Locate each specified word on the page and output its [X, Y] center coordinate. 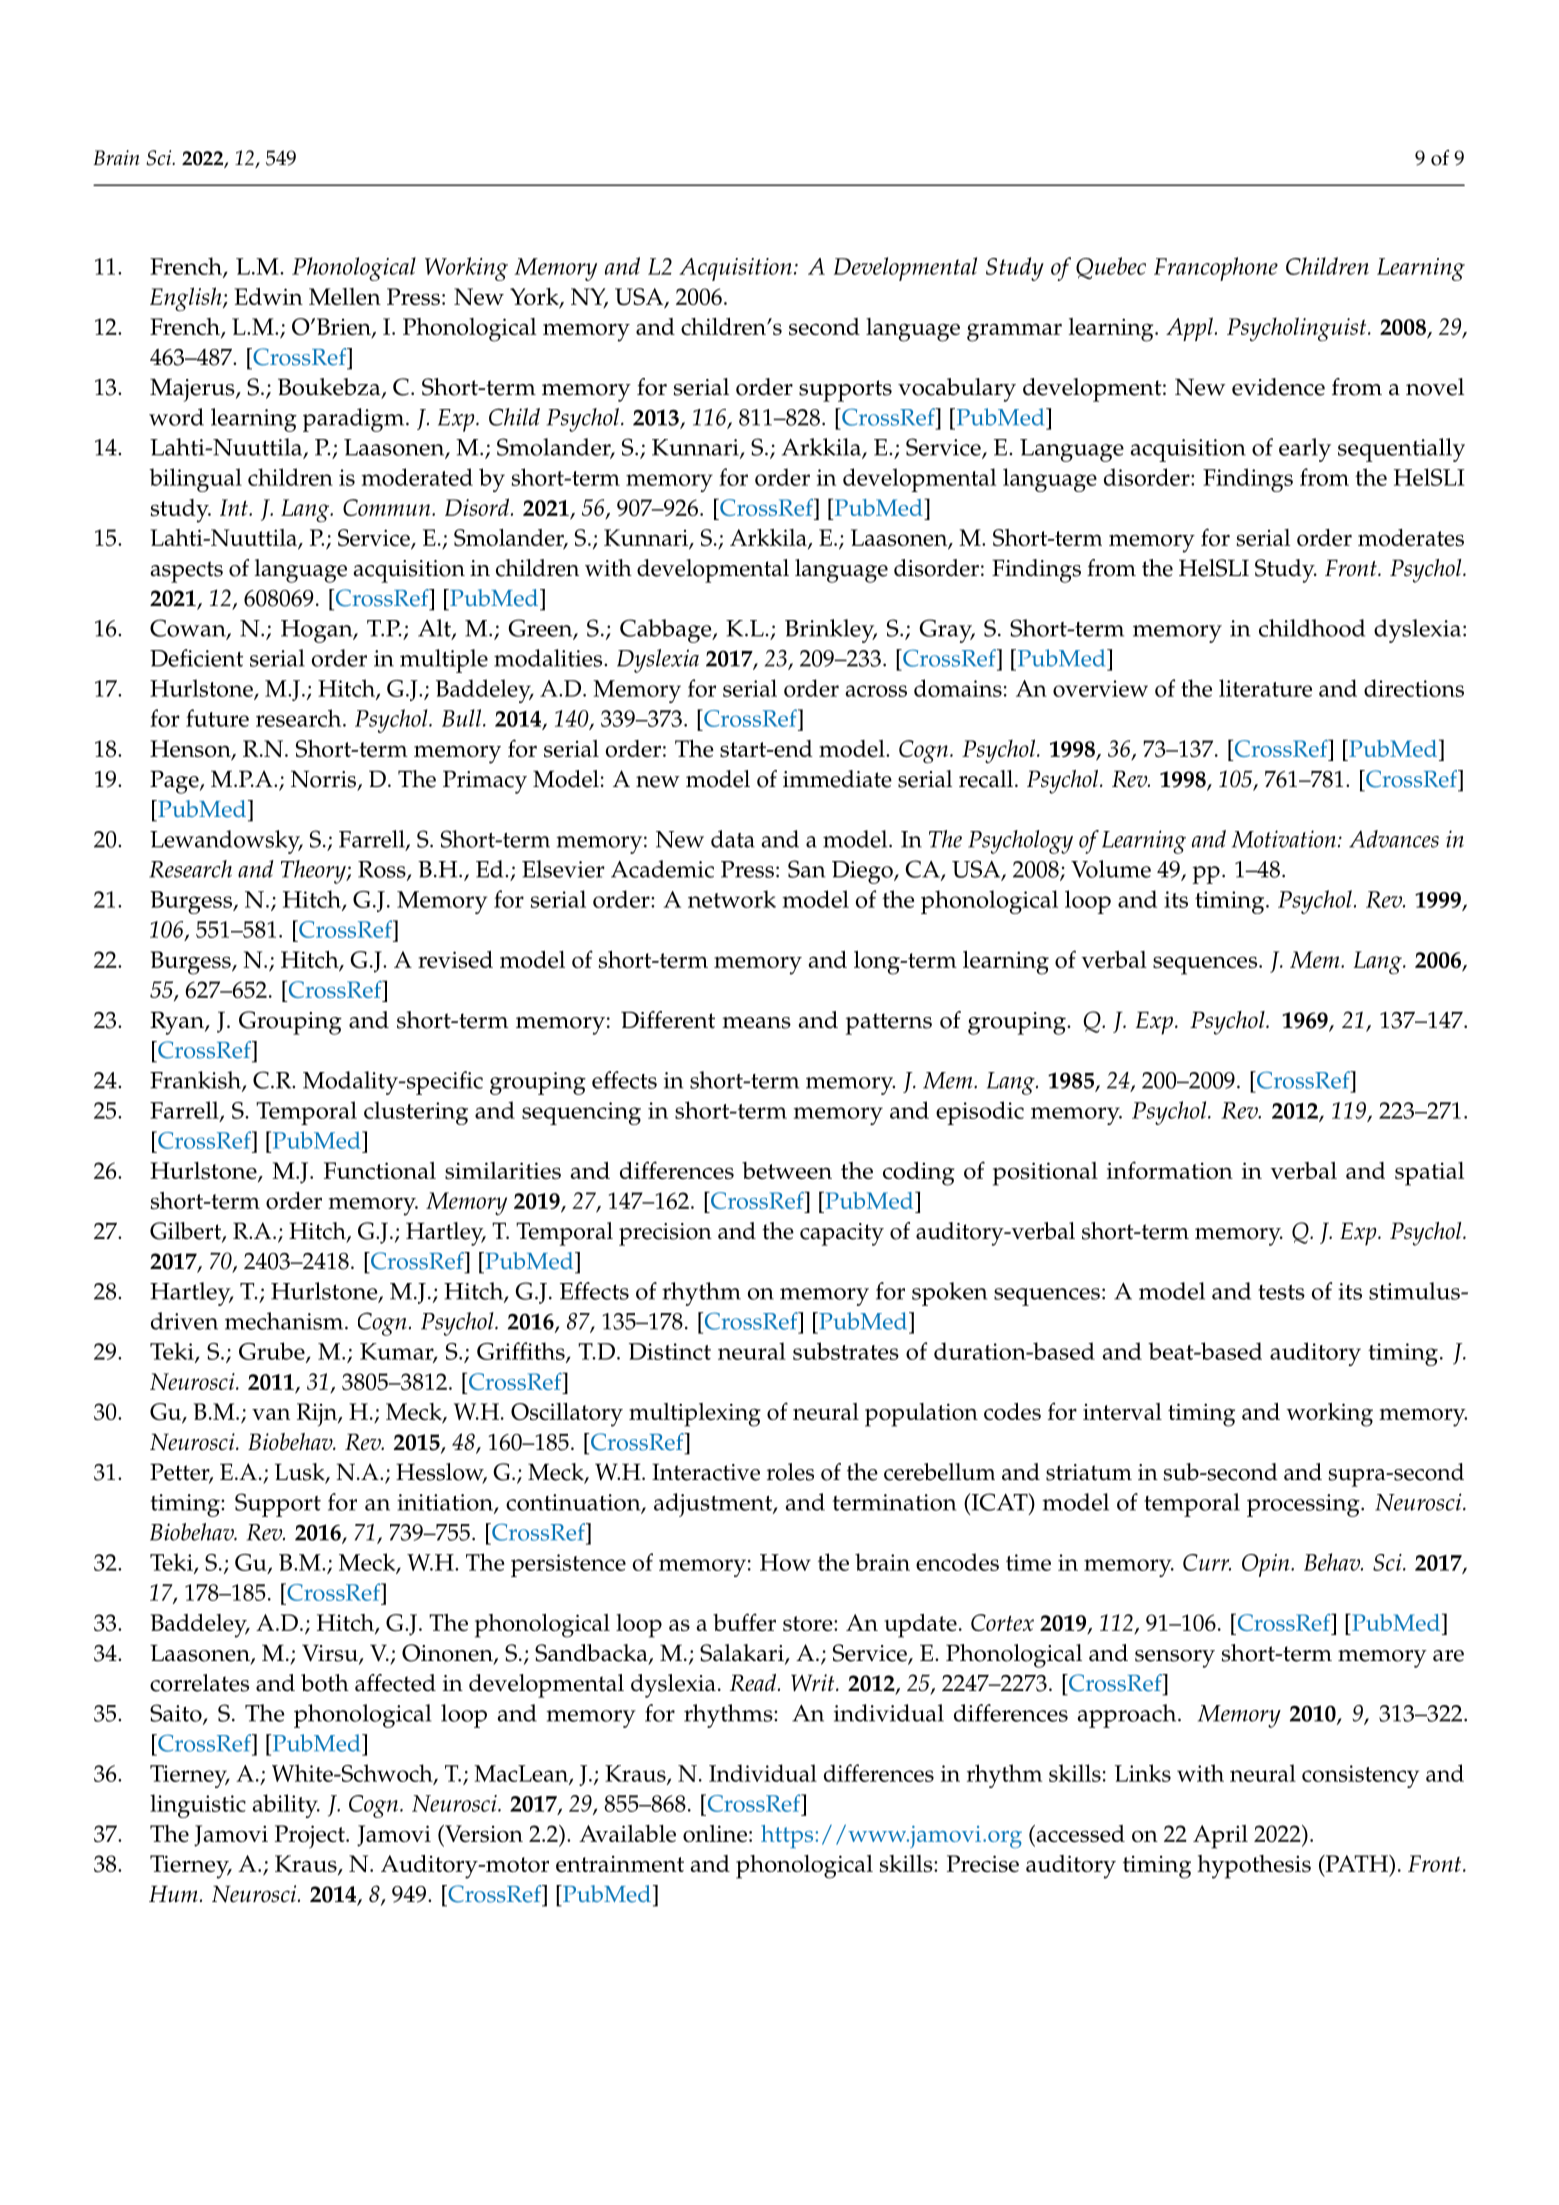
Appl [1189, 329]
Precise [983, 1864]
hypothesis [1254, 1867]
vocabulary [957, 390]
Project [311, 1837]
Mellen [345, 297]
